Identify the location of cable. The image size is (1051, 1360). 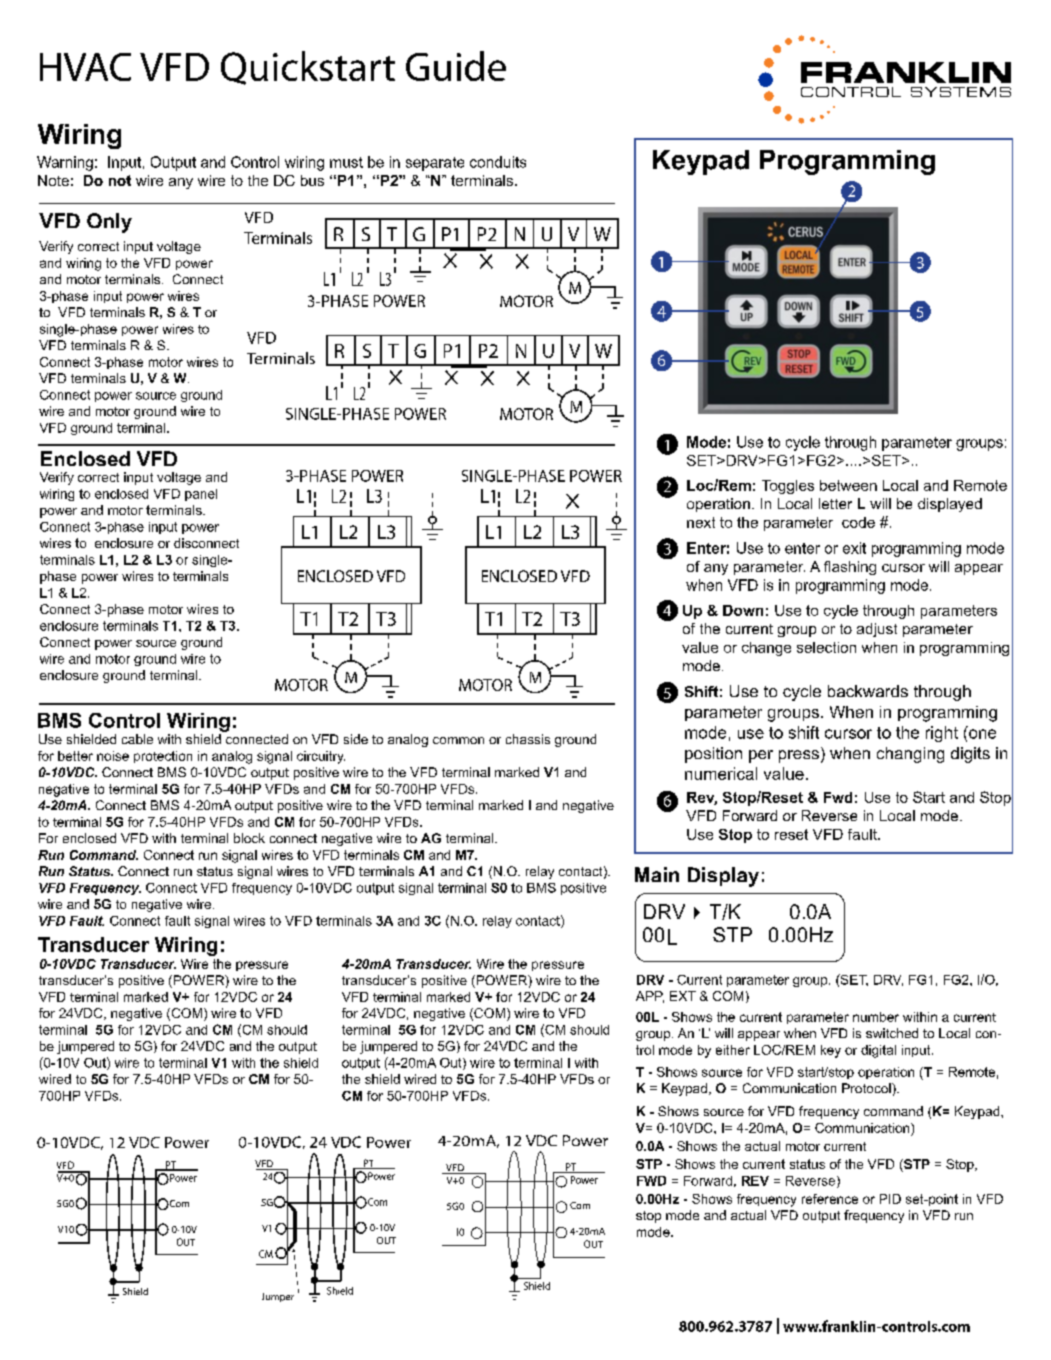
(137, 739).
